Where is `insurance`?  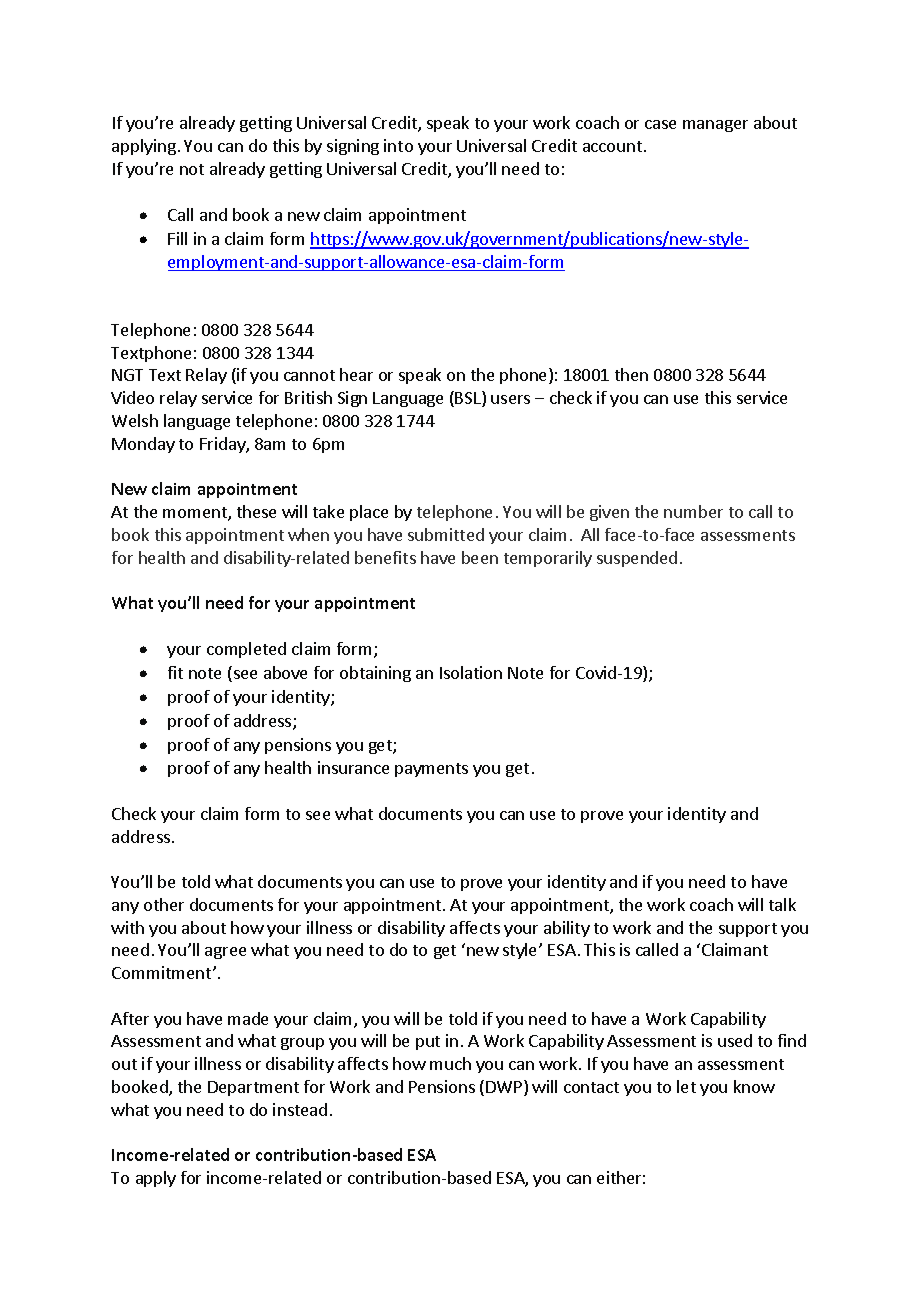
insurance is located at coordinates (353, 767).
